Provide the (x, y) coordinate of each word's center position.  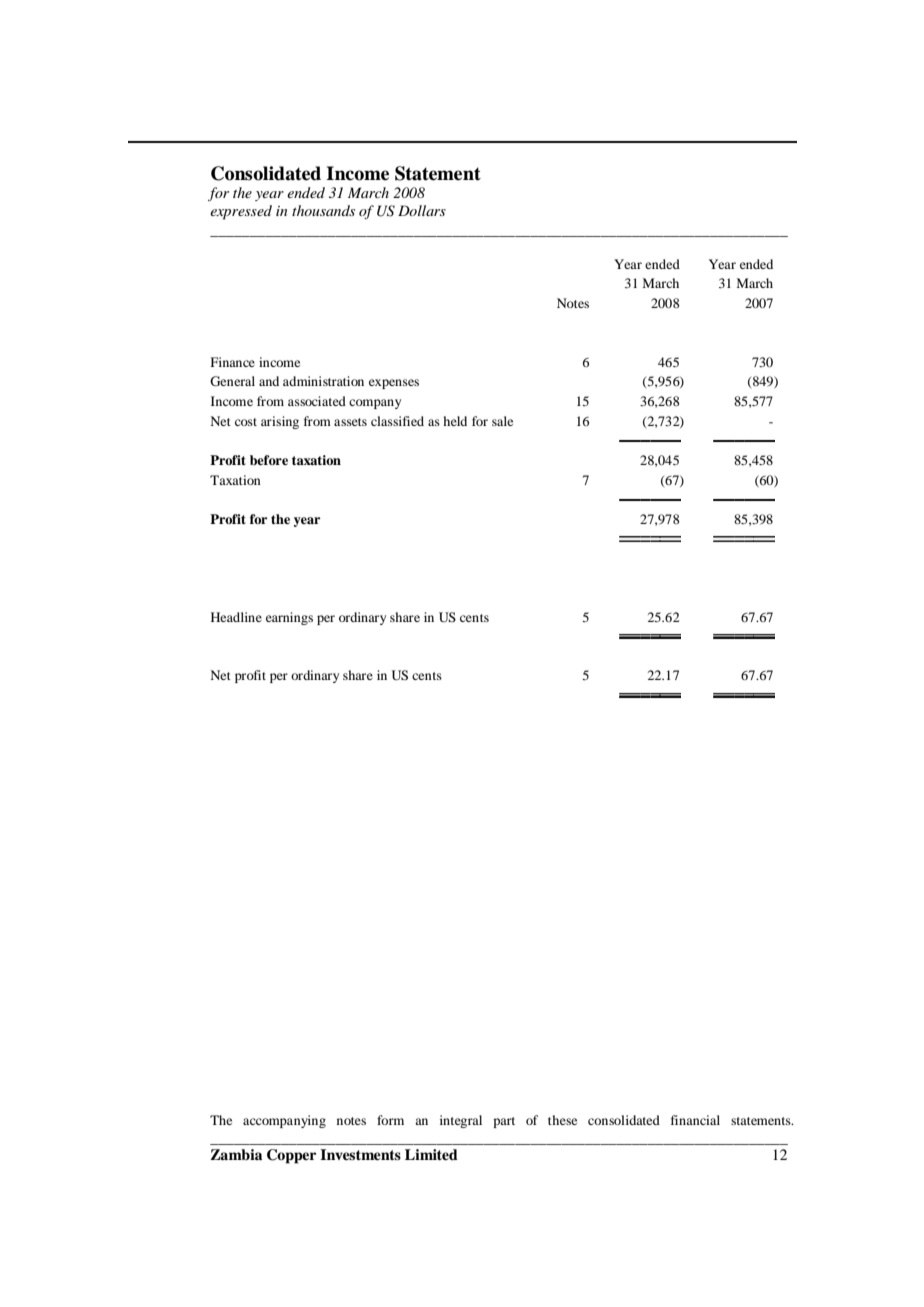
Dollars (422, 210)
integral (461, 1121)
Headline (236, 617)
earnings (289, 618)
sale (502, 421)
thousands (323, 210)
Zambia (236, 1154)
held (455, 421)
